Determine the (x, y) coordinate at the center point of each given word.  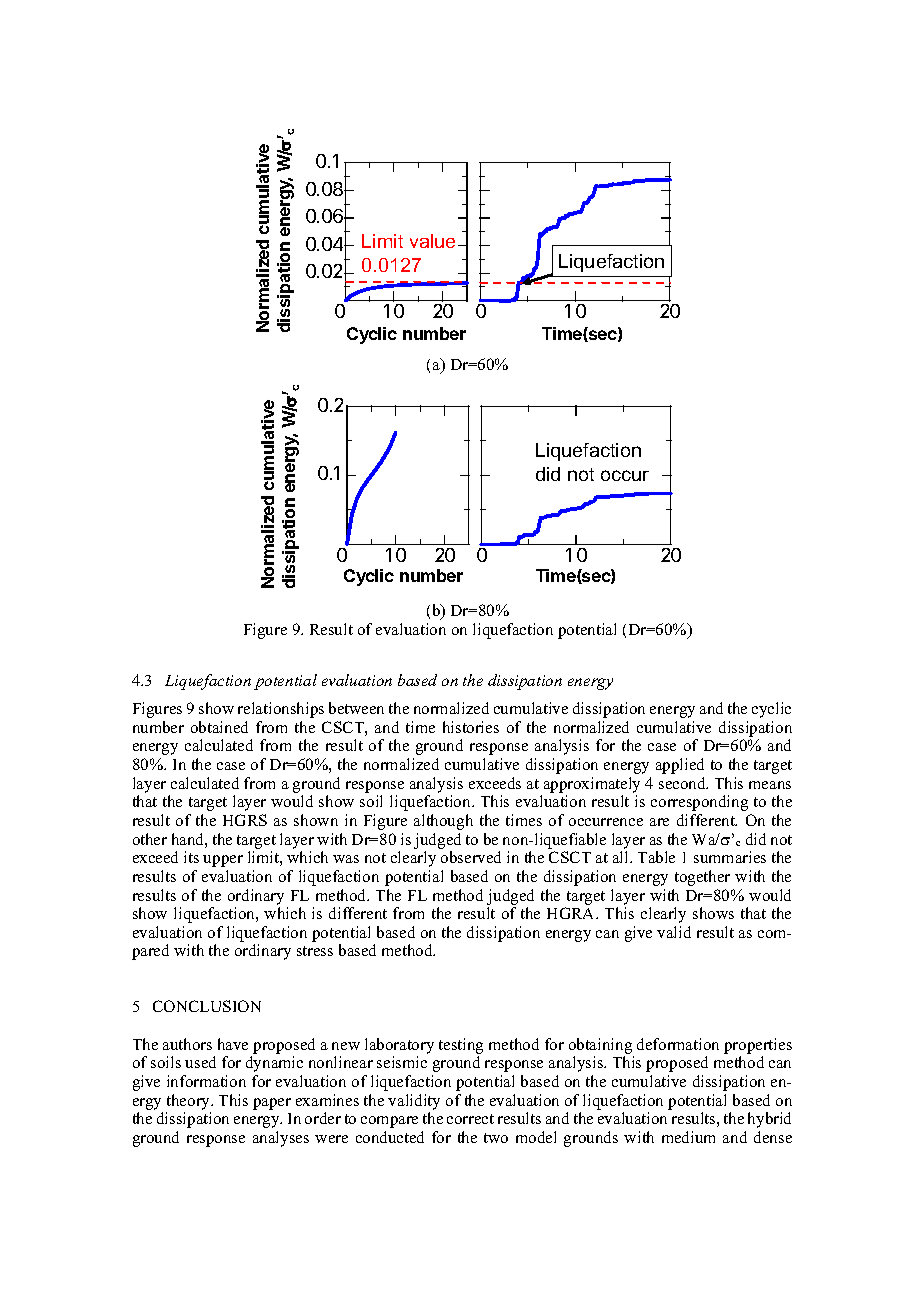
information (206, 1081)
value (434, 241)
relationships (281, 710)
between (356, 708)
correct (470, 1119)
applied (680, 766)
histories (471, 727)
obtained (219, 727)
